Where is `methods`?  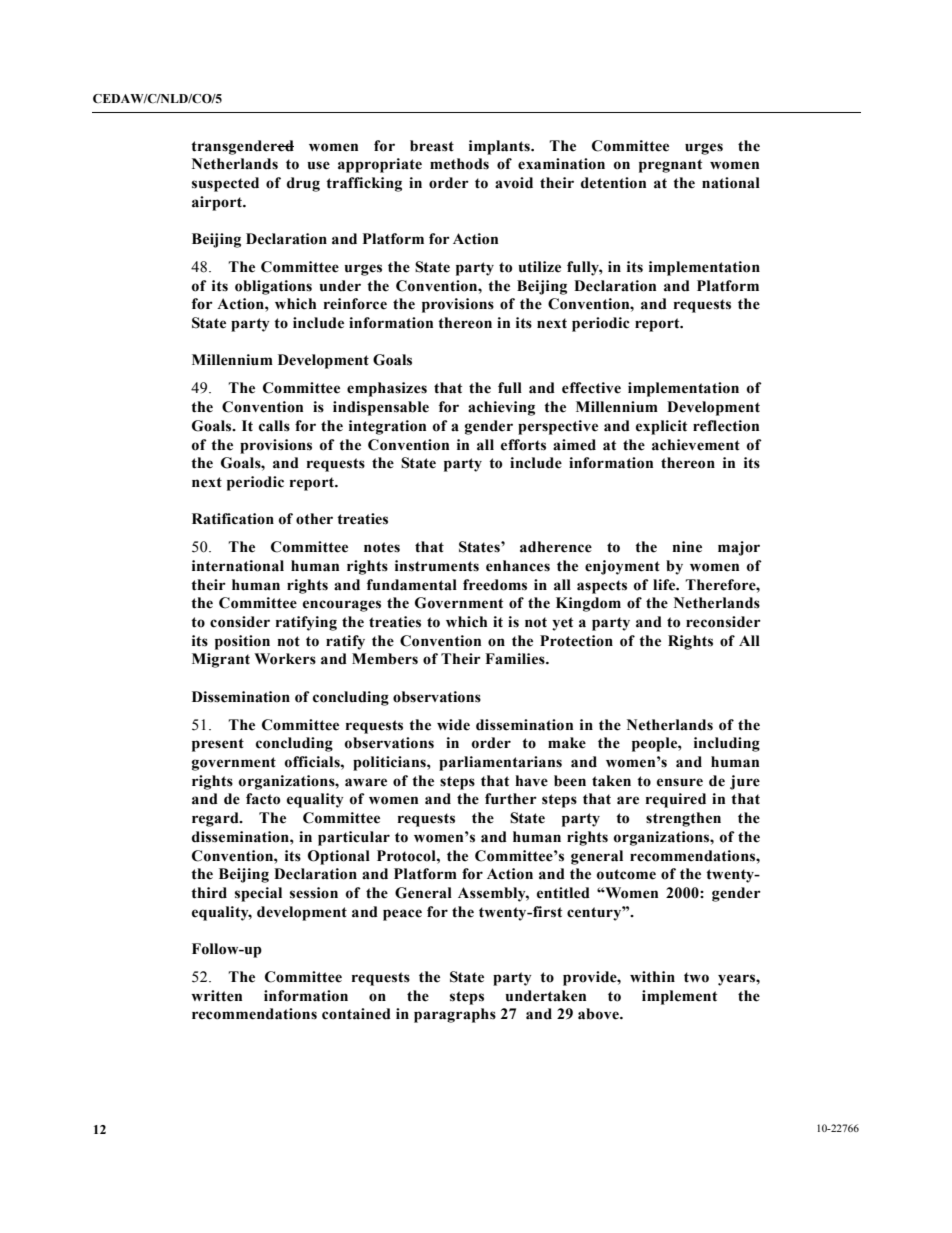
methods is located at coordinates (459, 164).
